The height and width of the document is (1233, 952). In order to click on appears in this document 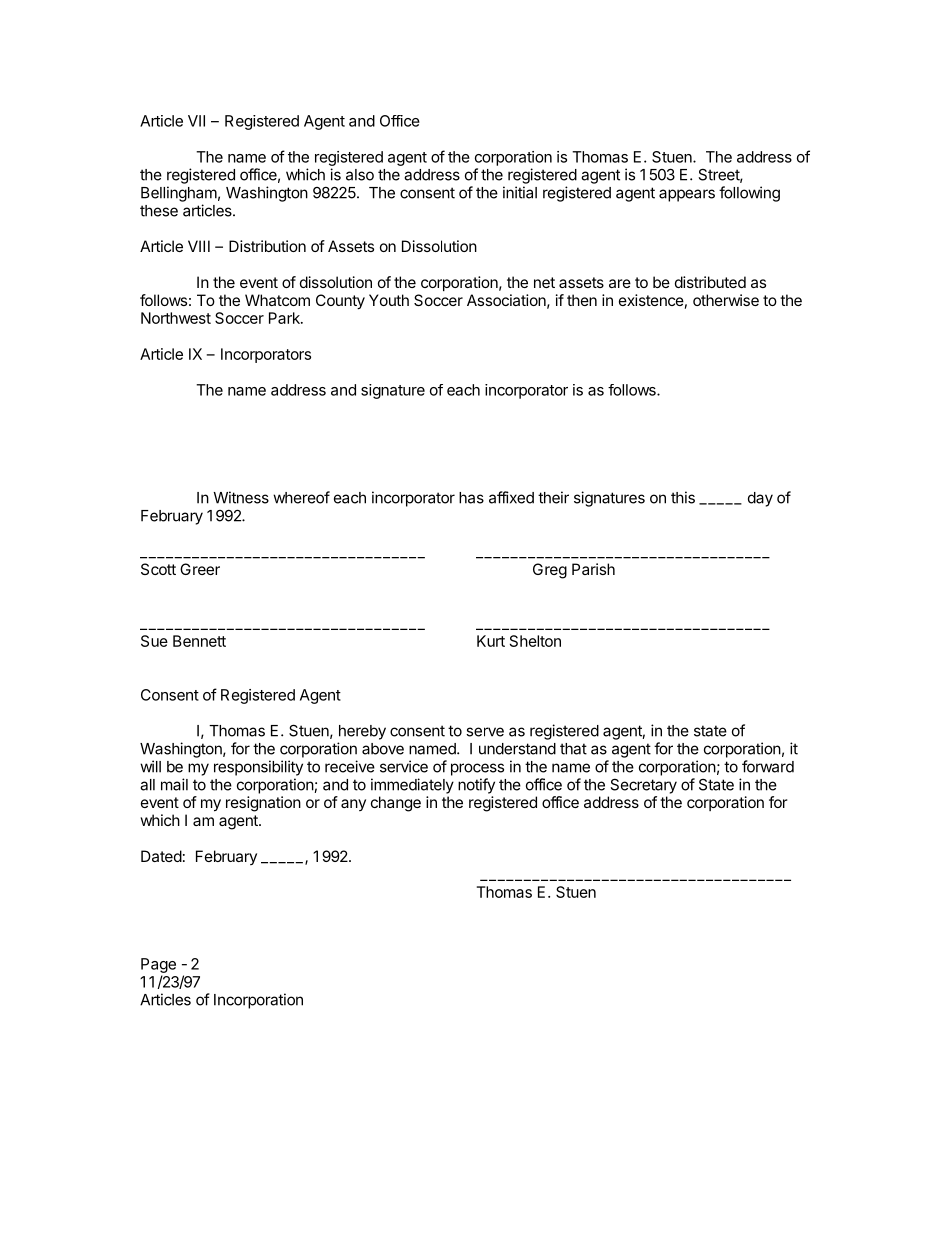, I will do `click(687, 195)`.
